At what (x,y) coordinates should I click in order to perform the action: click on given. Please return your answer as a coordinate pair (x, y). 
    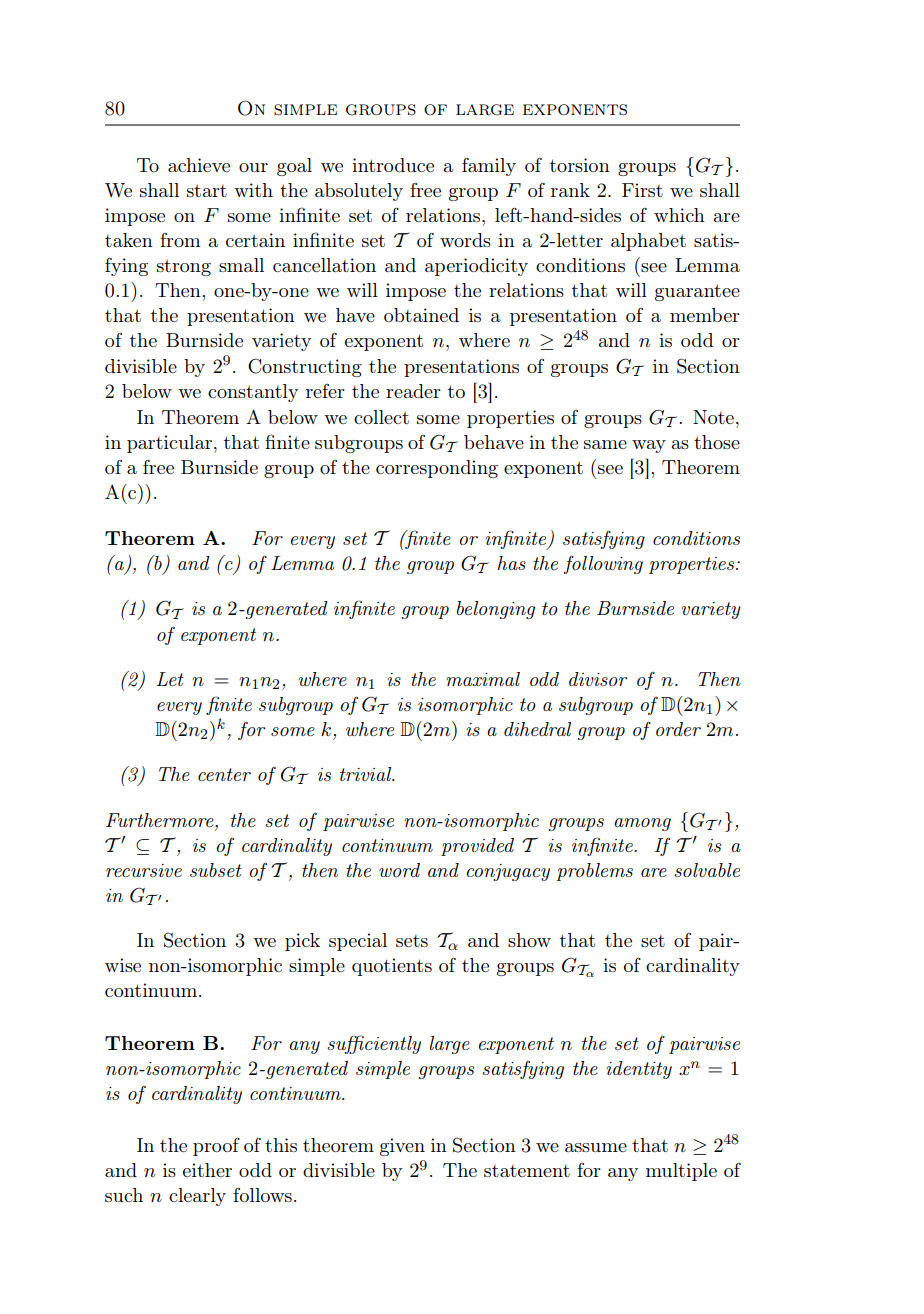
    Looking at the image, I should click on (402, 1147).
